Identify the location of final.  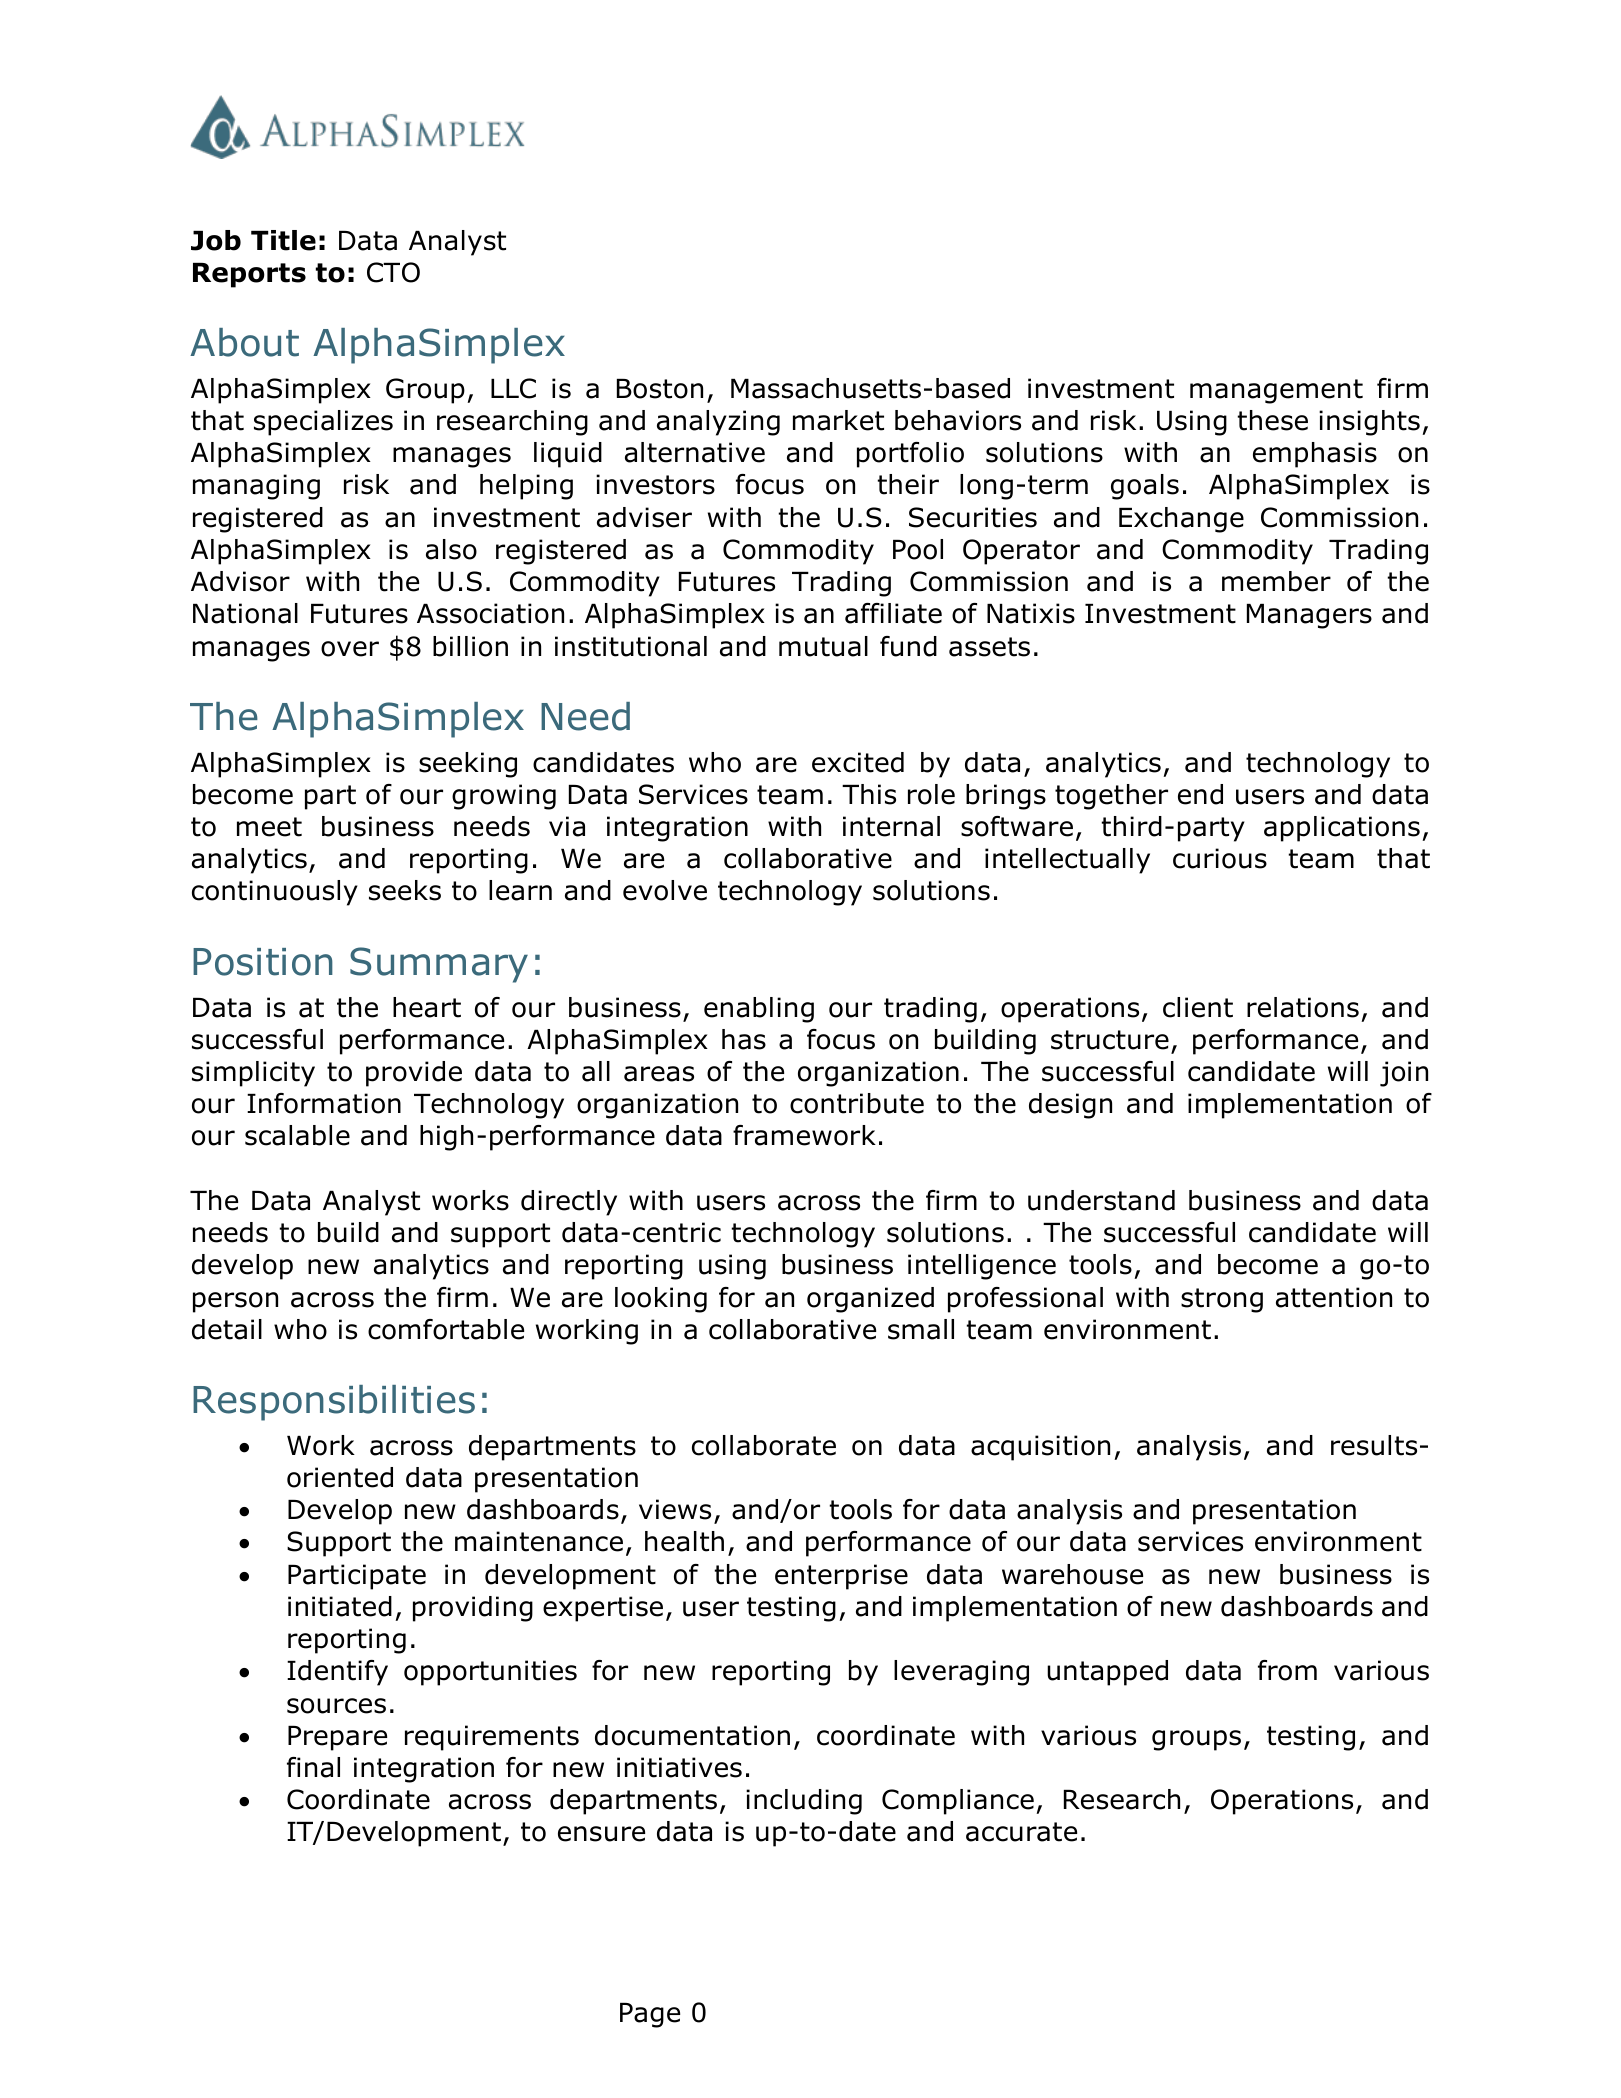
(313, 1767).
